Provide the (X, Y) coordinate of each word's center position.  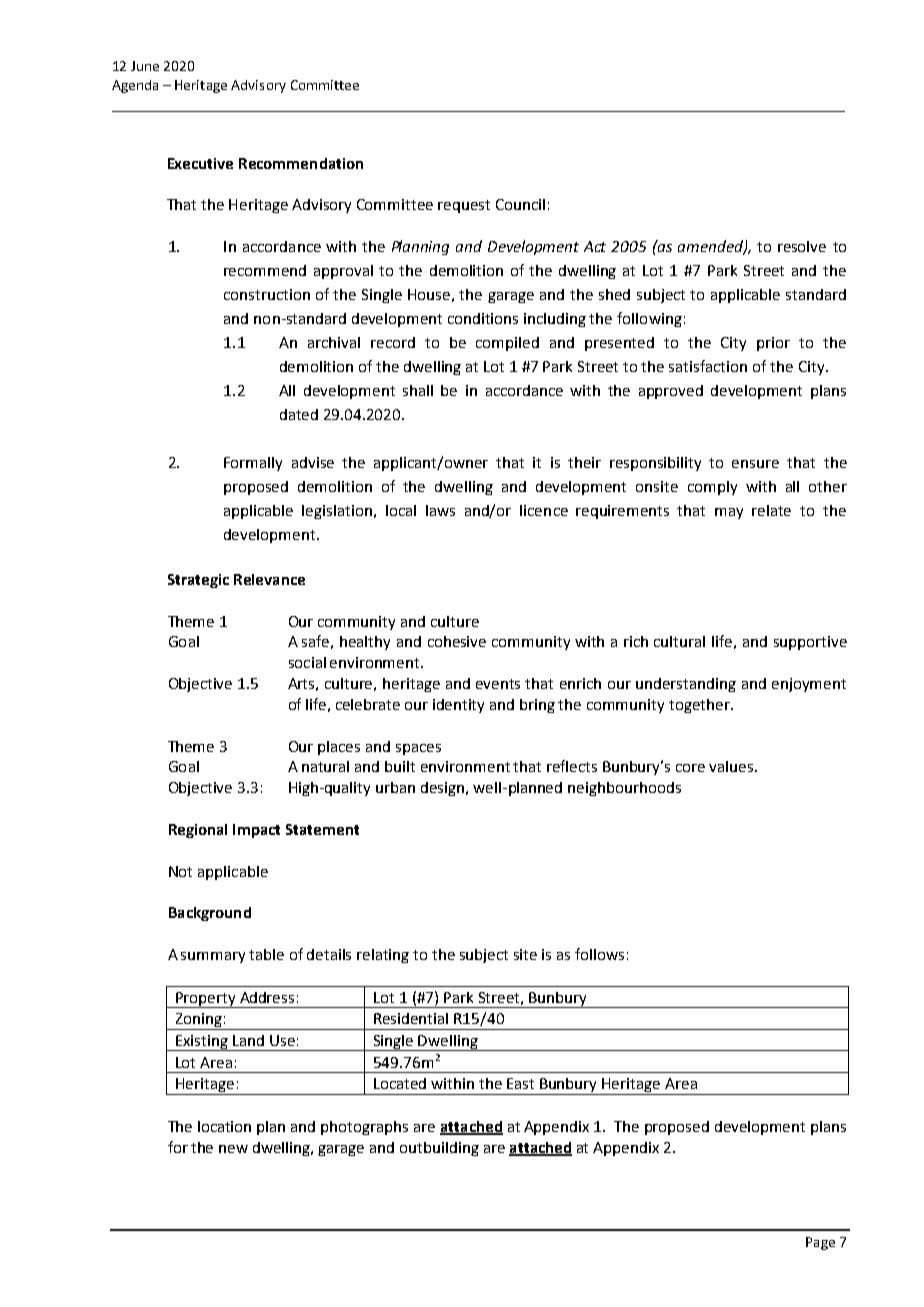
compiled (507, 344)
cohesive (457, 641)
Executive (200, 163)
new (233, 1149)
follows (599, 954)
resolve (802, 246)
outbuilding (439, 1149)
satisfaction (708, 366)
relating (383, 956)
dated (299, 414)
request (464, 206)
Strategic (198, 581)
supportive (810, 643)
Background (210, 914)
